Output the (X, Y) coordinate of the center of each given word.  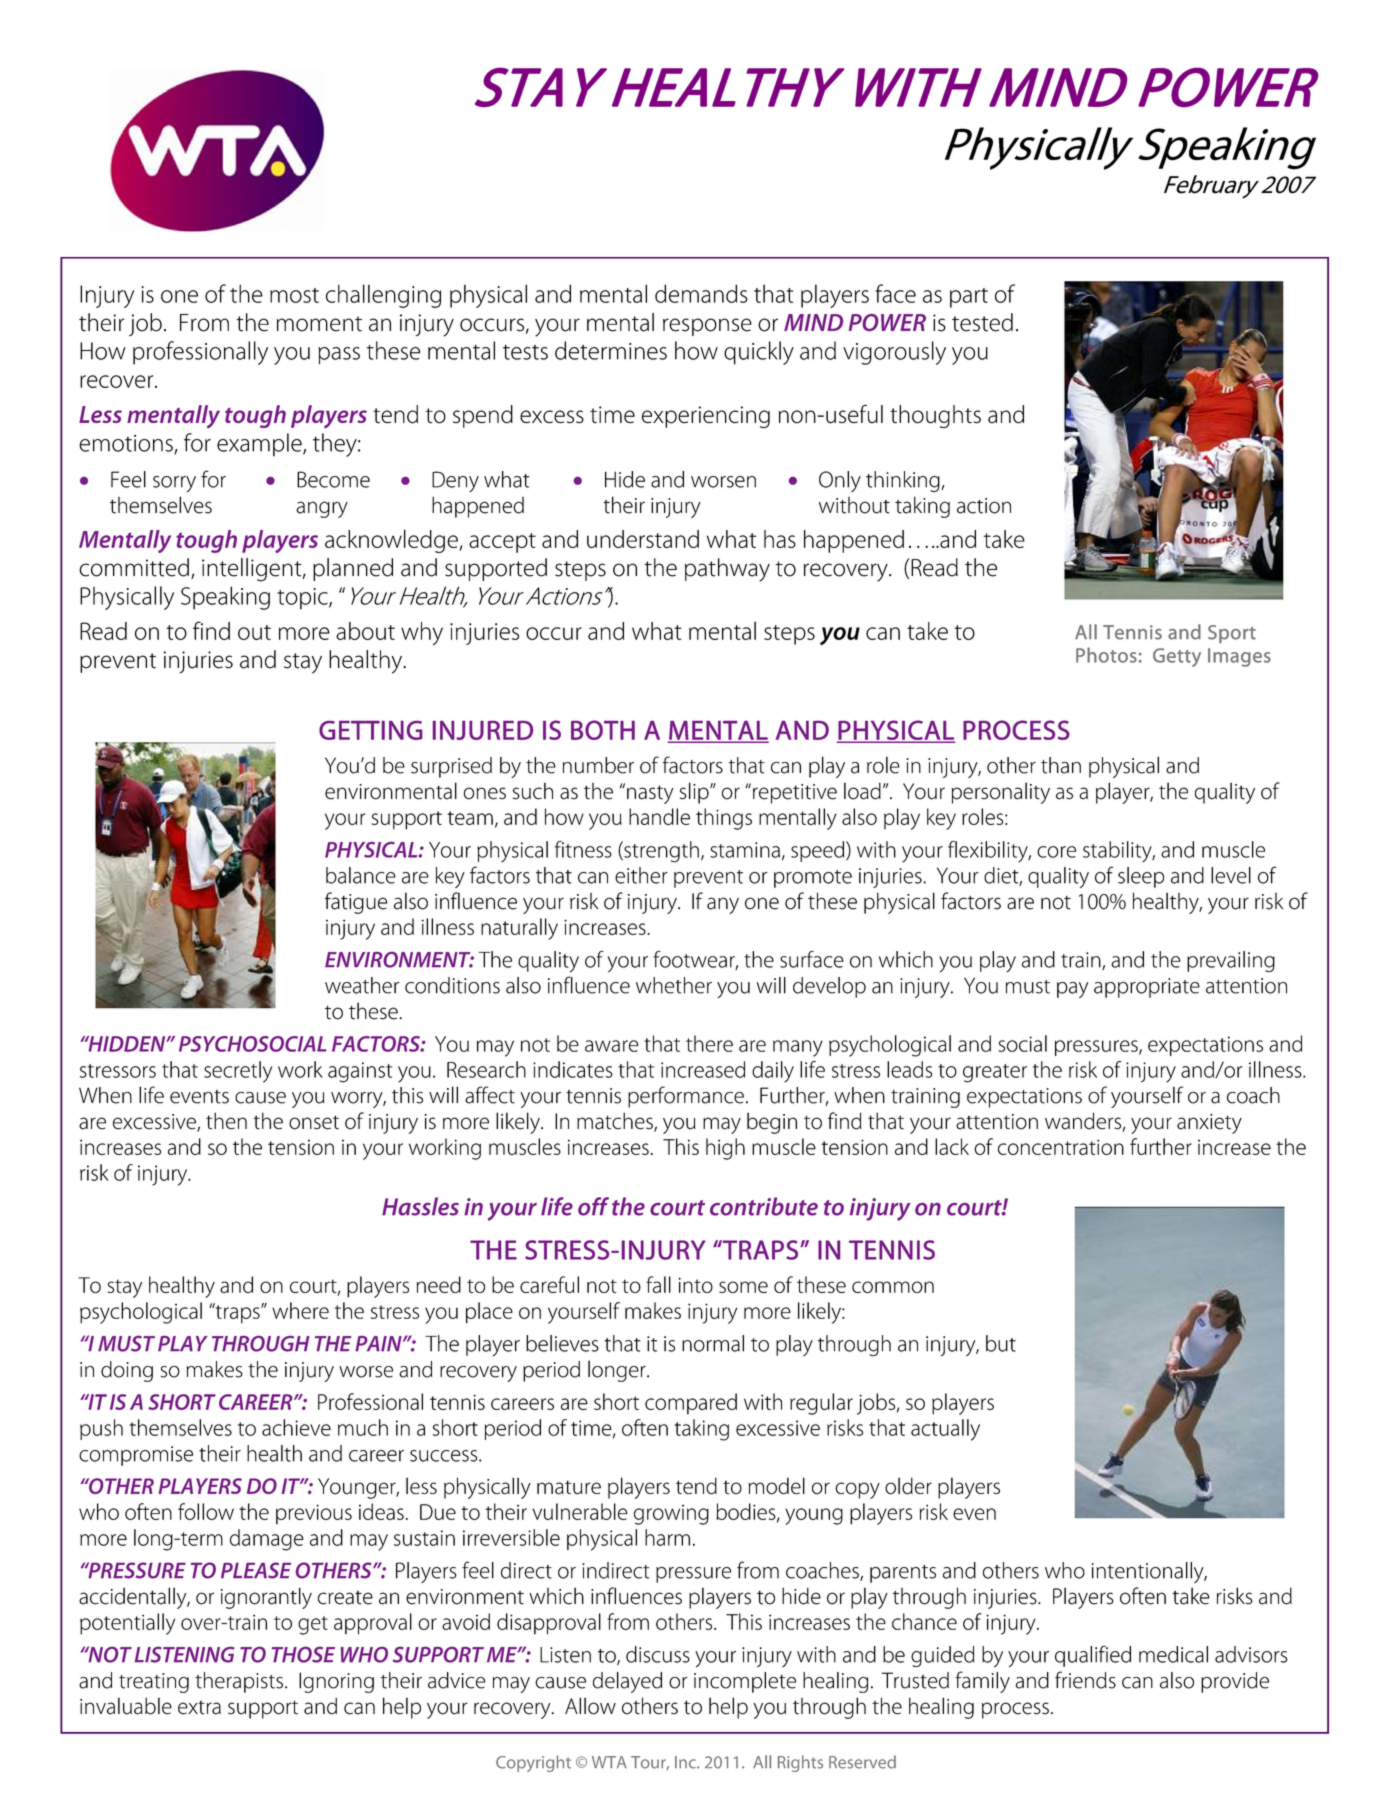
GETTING (370, 730)
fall (658, 1284)
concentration (1061, 1147)
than (1061, 765)
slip (695, 793)
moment (319, 324)
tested (982, 322)
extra (199, 1708)
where (300, 1310)
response (707, 327)
